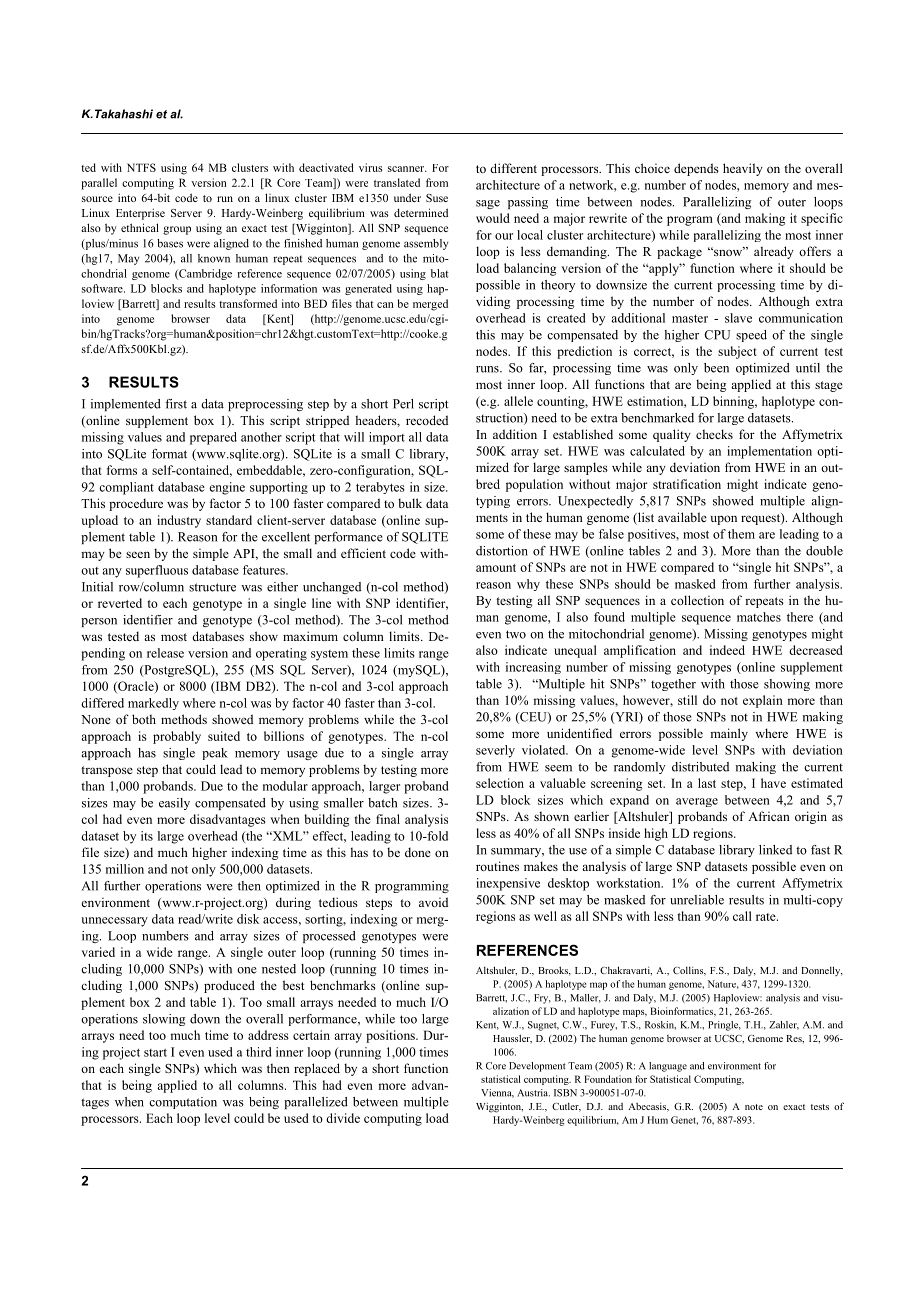 The height and width of the document is (1308, 924). I want to click on checks, so click(714, 434).
